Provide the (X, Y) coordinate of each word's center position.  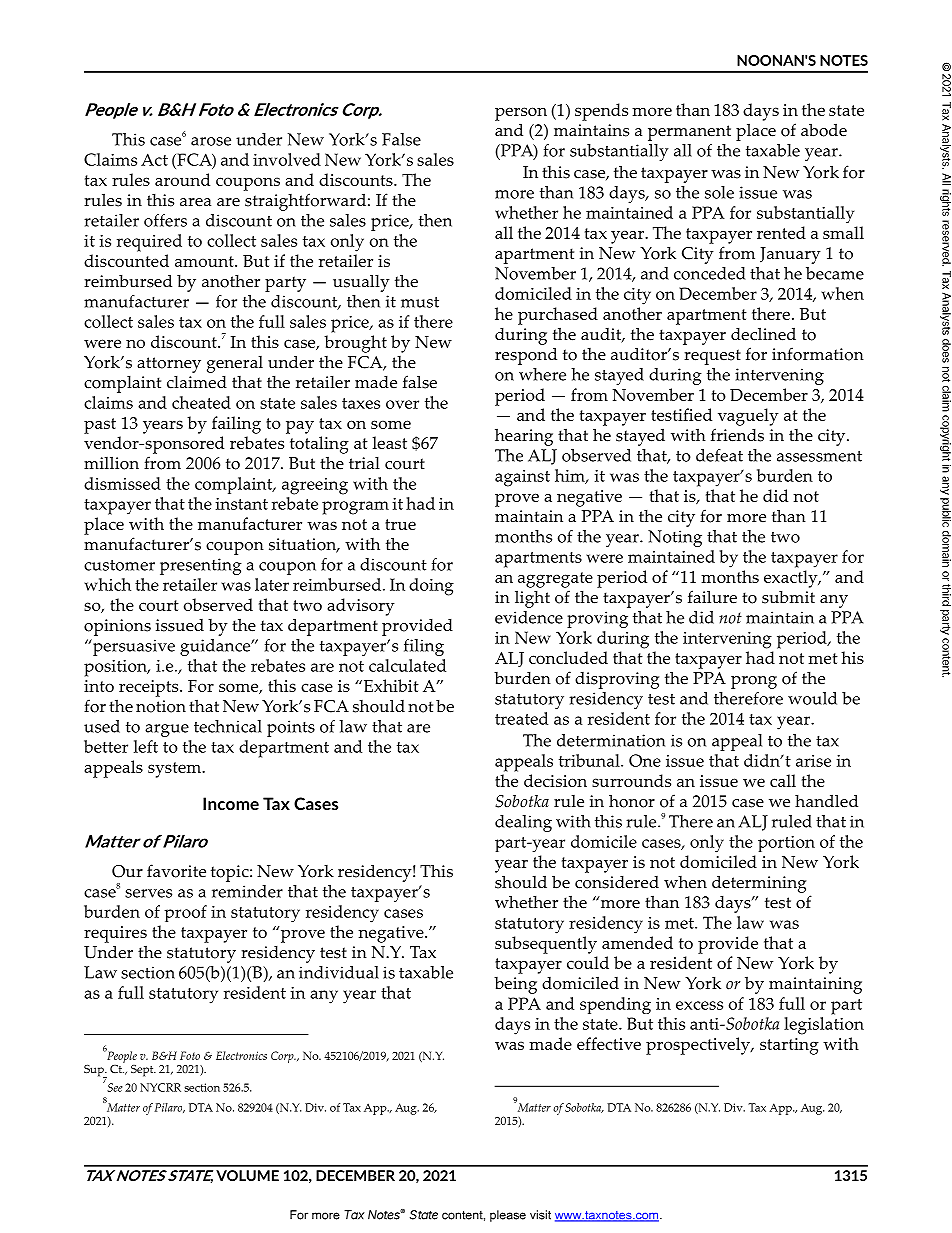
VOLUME (247, 1175)
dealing (523, 823)
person (521, 114)
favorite (176, 871)
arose (211, 141)
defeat (719, 455)
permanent (689, 133)
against (522, 478)
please (508, 1216)
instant (241, 504)
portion (786, 844)
